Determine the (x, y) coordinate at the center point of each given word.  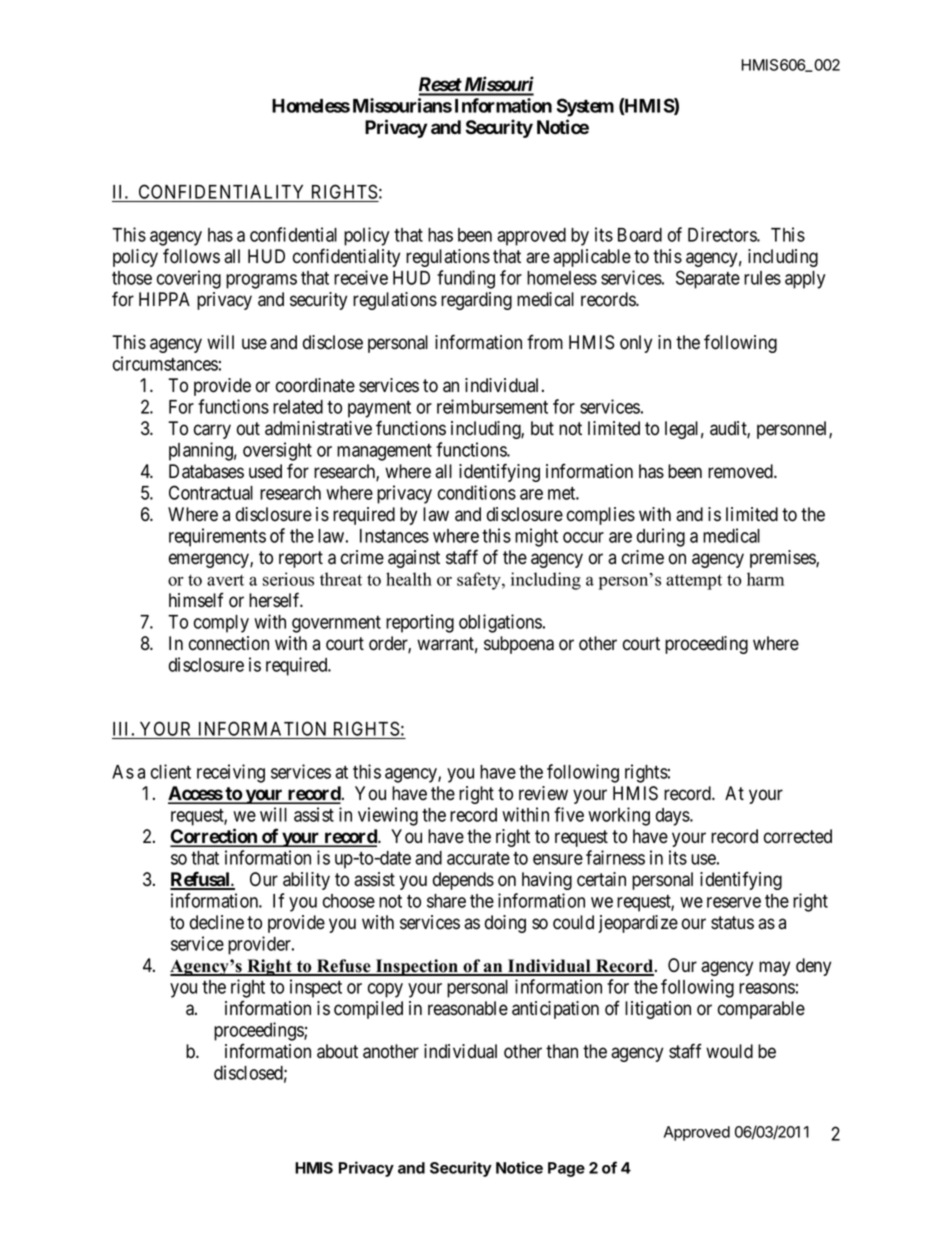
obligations (500, 623)
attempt (694, 582)
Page (566, 1169)
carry (212, 431)
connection (229, 643)
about (337, 1051)
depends (463, 881)
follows (191, 256)
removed (741, 471)
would (729, 1051)
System (585, 107)
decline (217, 922)
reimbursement (492, 406)
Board (640, 235)
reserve (734, 902)
